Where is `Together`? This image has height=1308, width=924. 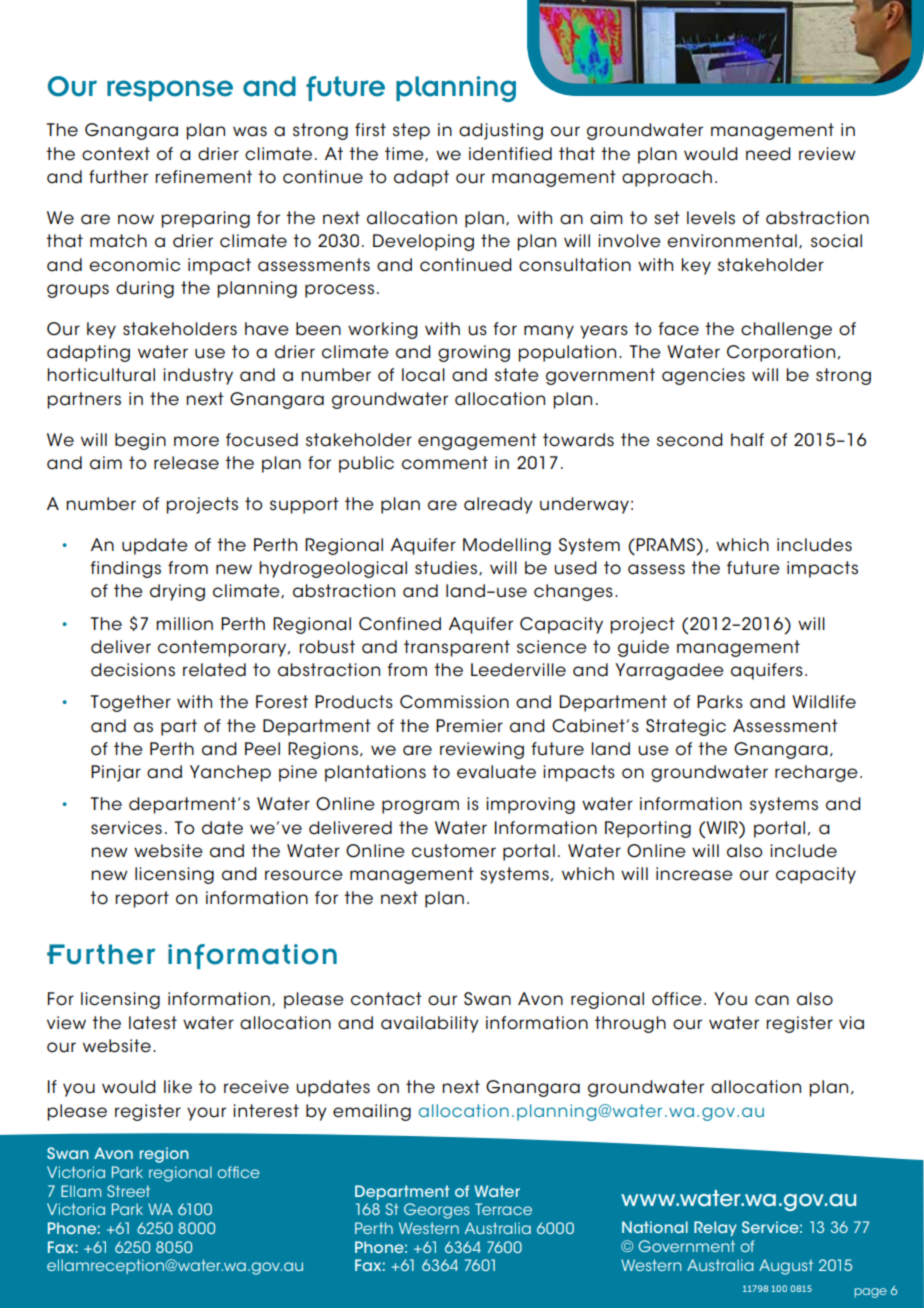
Together is located at coordinates (131, 703).
